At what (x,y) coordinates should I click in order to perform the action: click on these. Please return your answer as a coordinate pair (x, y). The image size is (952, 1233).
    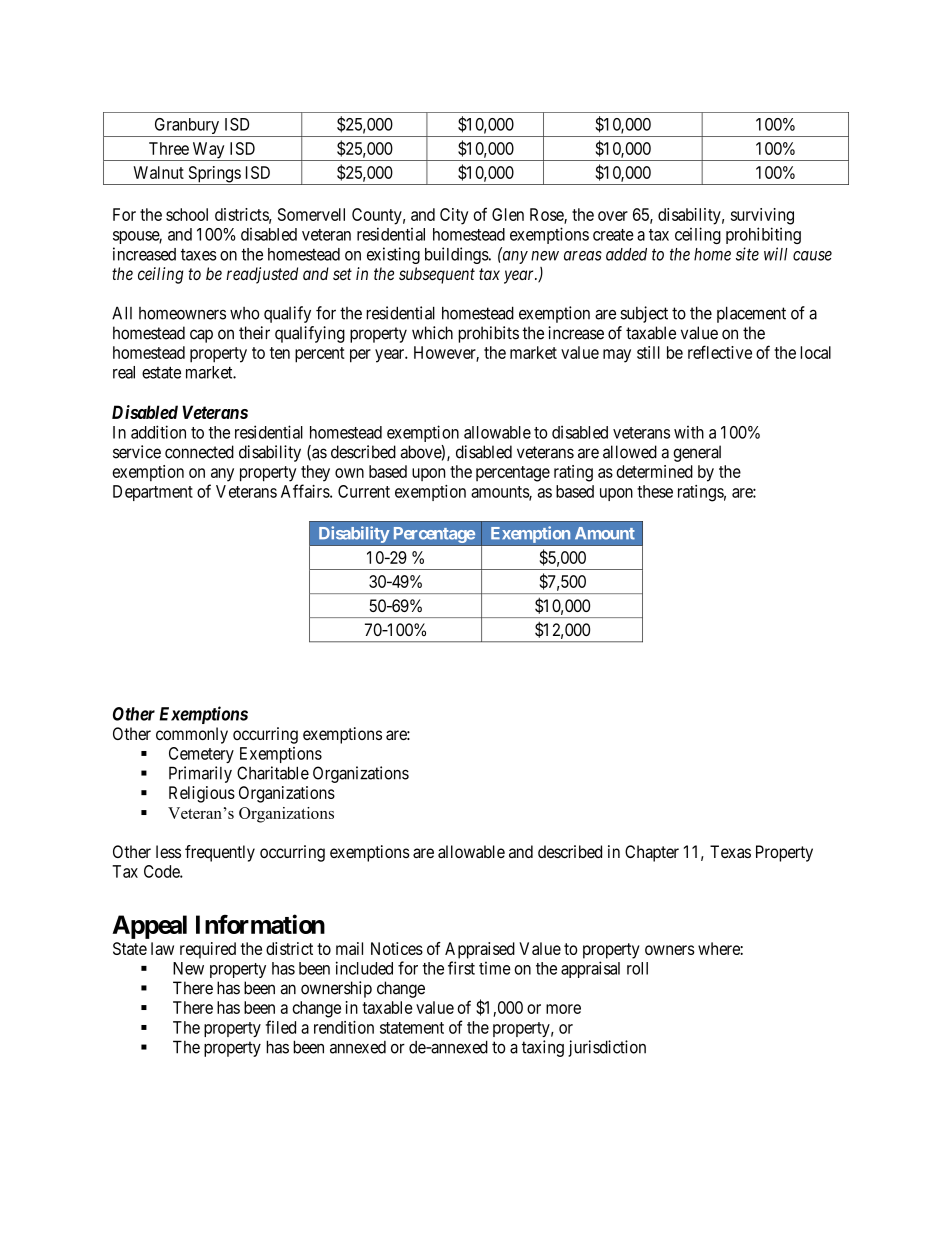
    Looking at the image, I should click on (655, 491).
